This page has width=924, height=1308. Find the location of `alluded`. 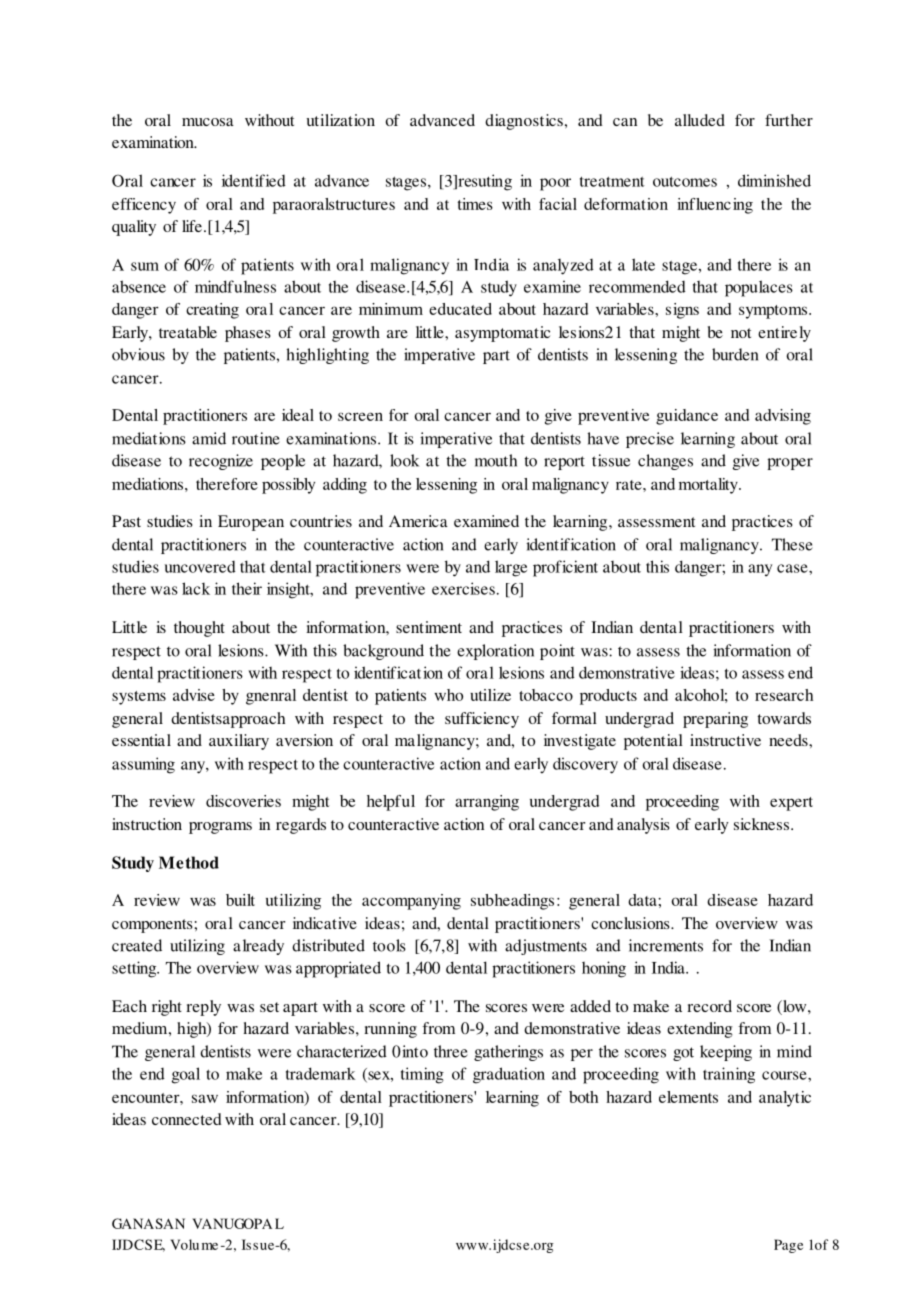

alluded is located at coordinates (700, 120).
